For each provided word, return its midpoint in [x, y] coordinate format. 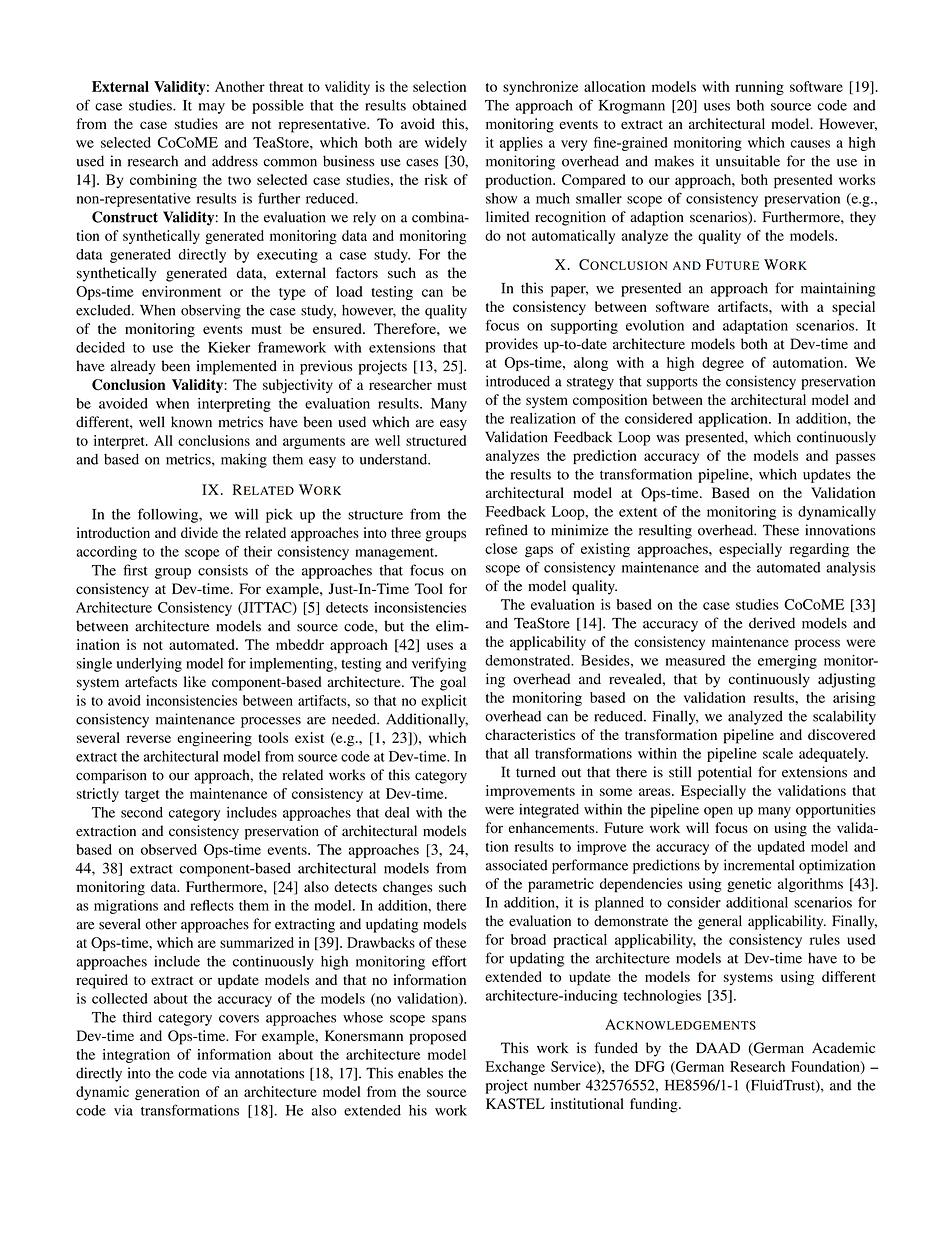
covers [239, 1019]
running [759, 88]
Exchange [515, 1068]
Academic [843, 1048]
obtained [439, 105]
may [212, 108]
